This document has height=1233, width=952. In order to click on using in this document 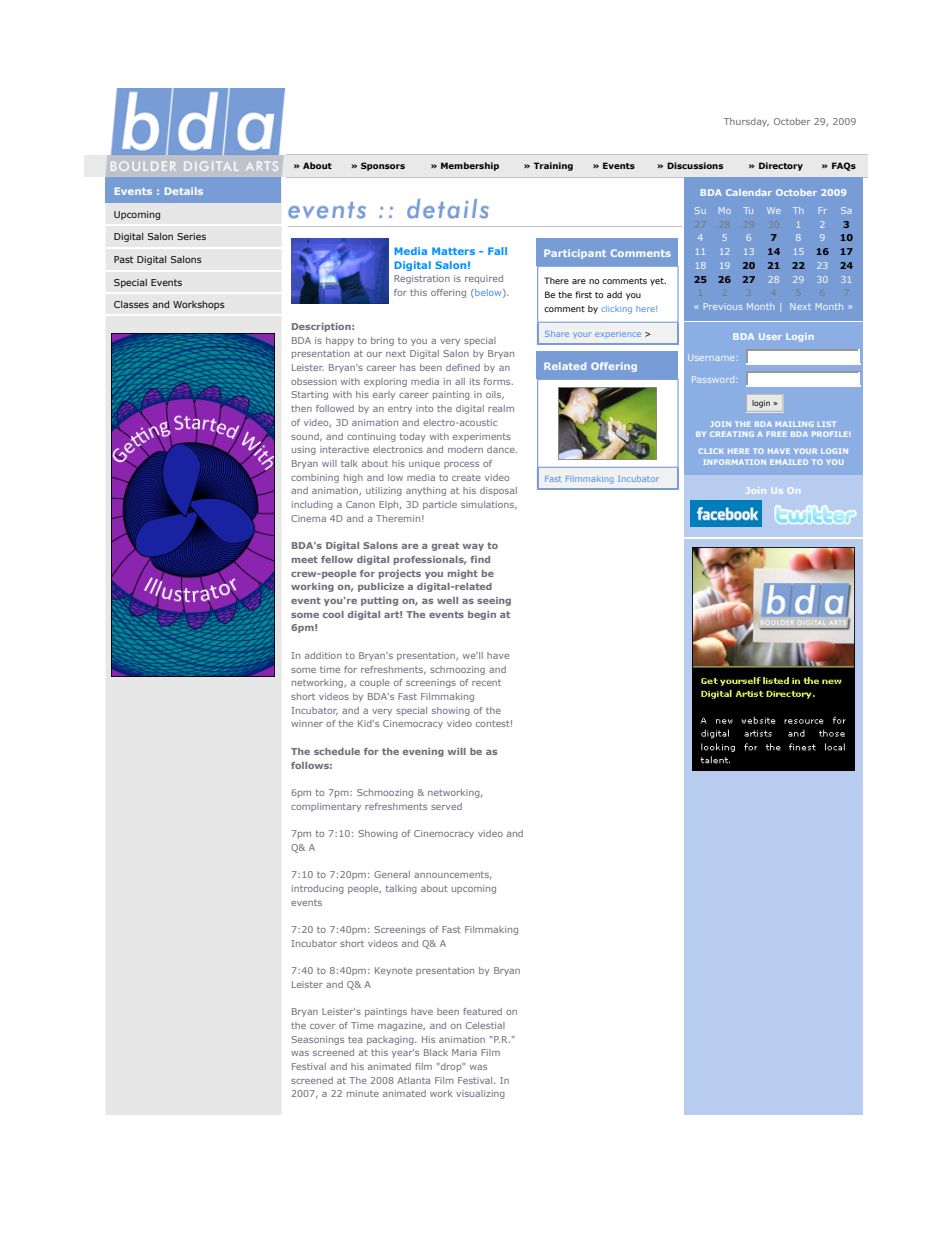, I will do `click(304, 450)`.
